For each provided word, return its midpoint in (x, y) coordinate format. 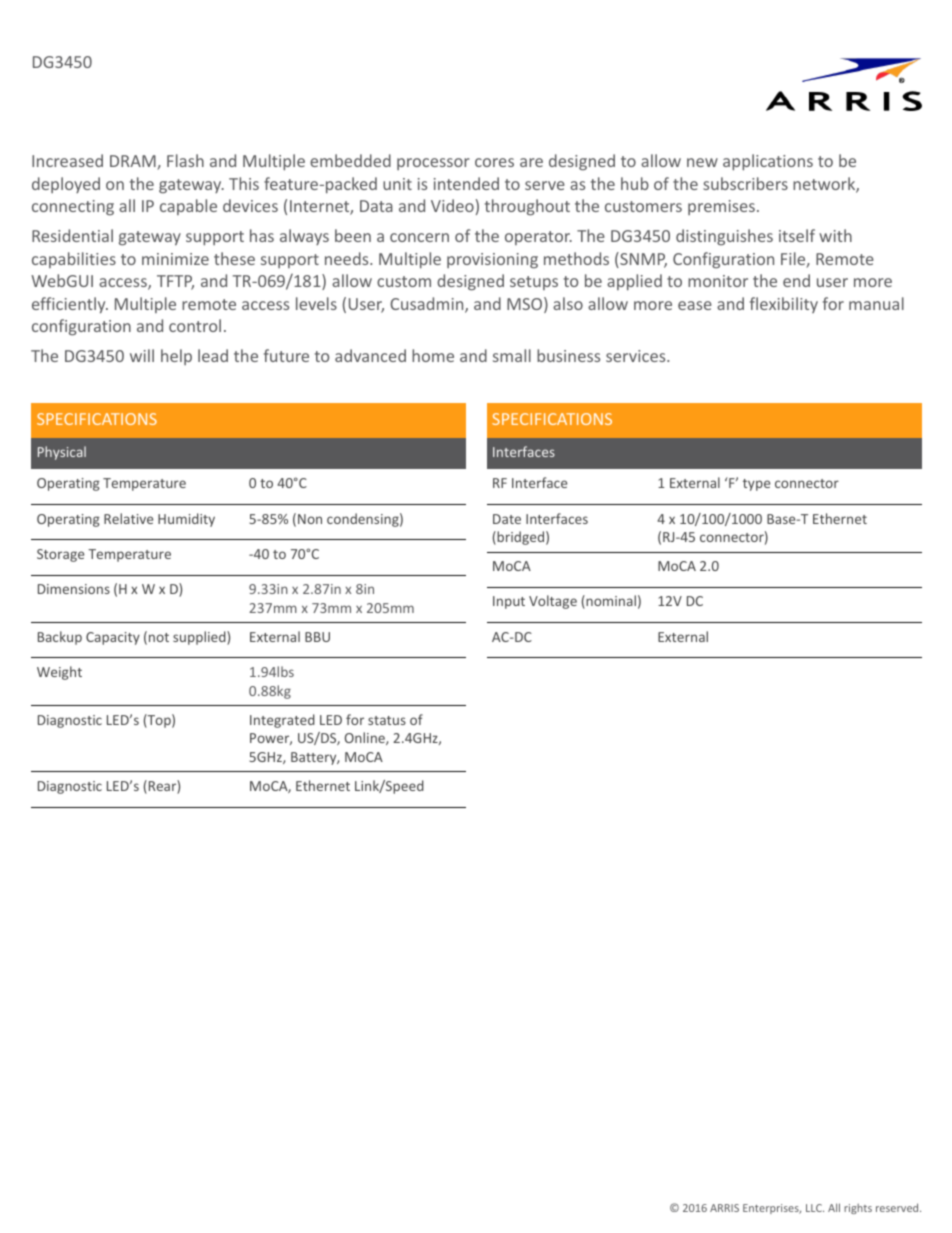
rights (858, 1209)
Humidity (186, 520)
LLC (815, 1208)
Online (366, 738)
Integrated (282, 721)
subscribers (745, 183)
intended (466, 183)
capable (188, 207)
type (756, 485)
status (387, 720)
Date (507, 519)
